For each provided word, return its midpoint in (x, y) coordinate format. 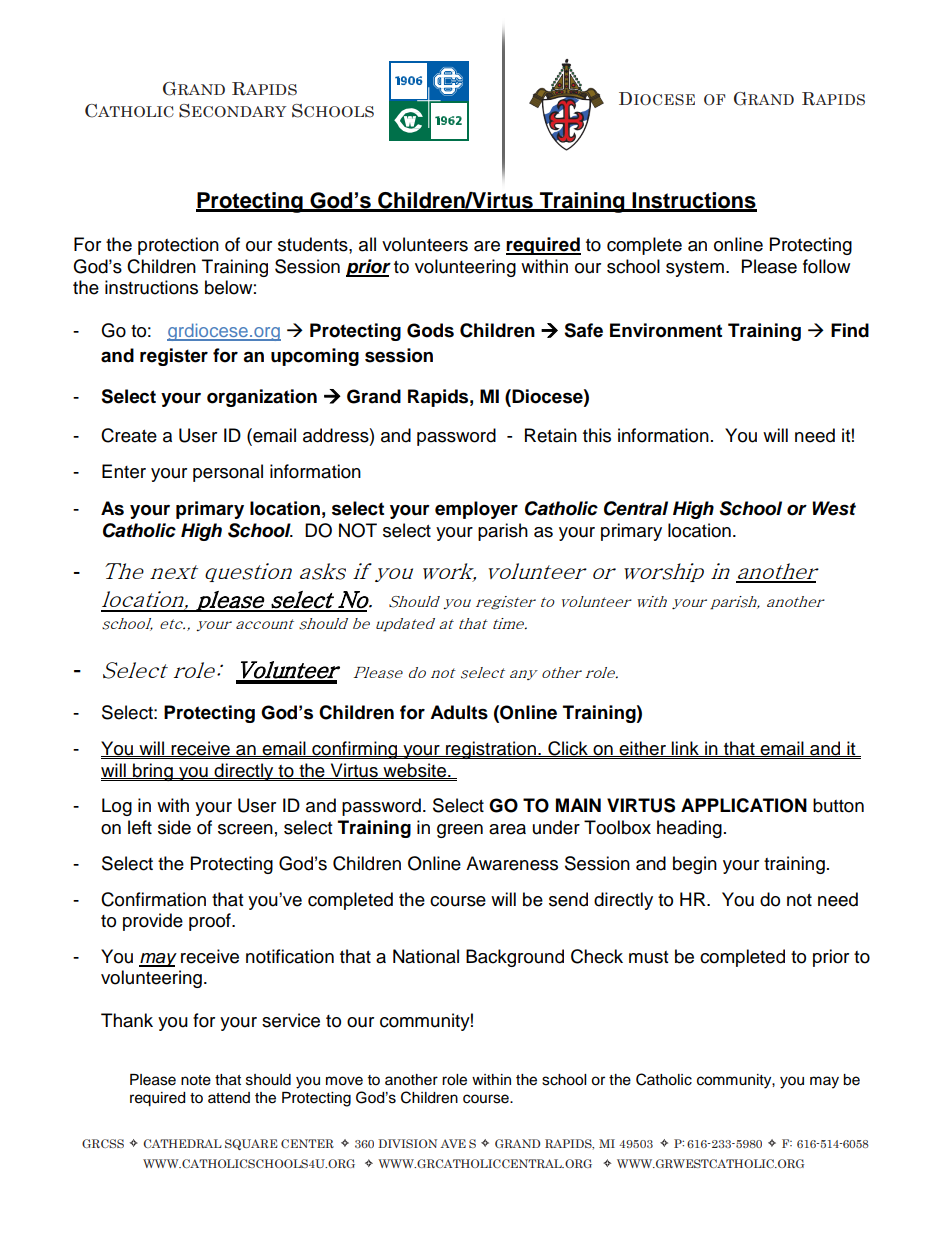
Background (515, 958)
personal (228, 473)
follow (826, 266)
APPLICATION (744, 805)
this (597, 435)
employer (476, 510)
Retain (551, 435)
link (685, 749)
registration (491, 750)
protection (178, 246)
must (648, 957)
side (174, 827)
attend (229, 1098)
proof (211, 922)
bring (153, 772)
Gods (430, 330)
